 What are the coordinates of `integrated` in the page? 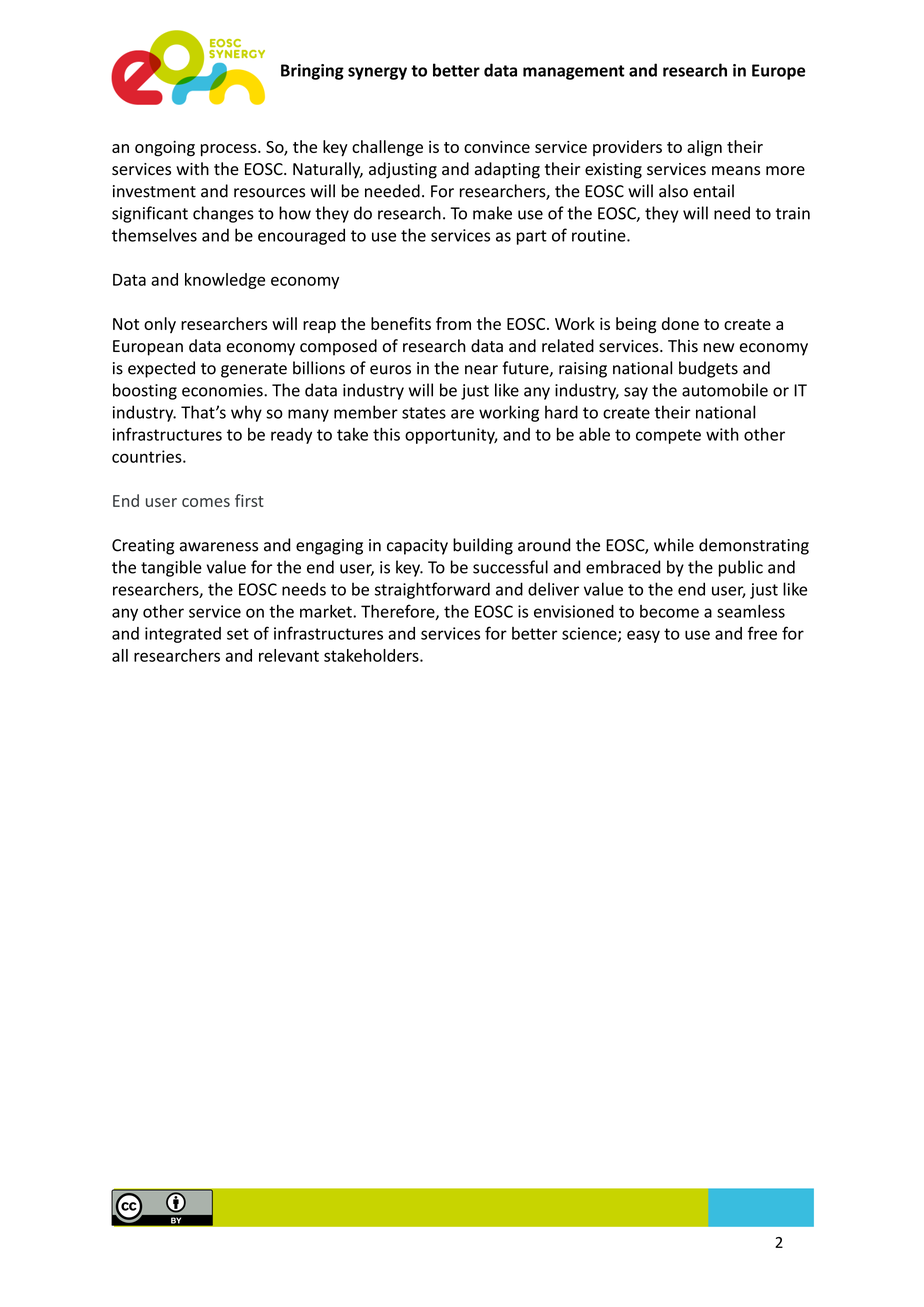 It's located at (183, 635).
